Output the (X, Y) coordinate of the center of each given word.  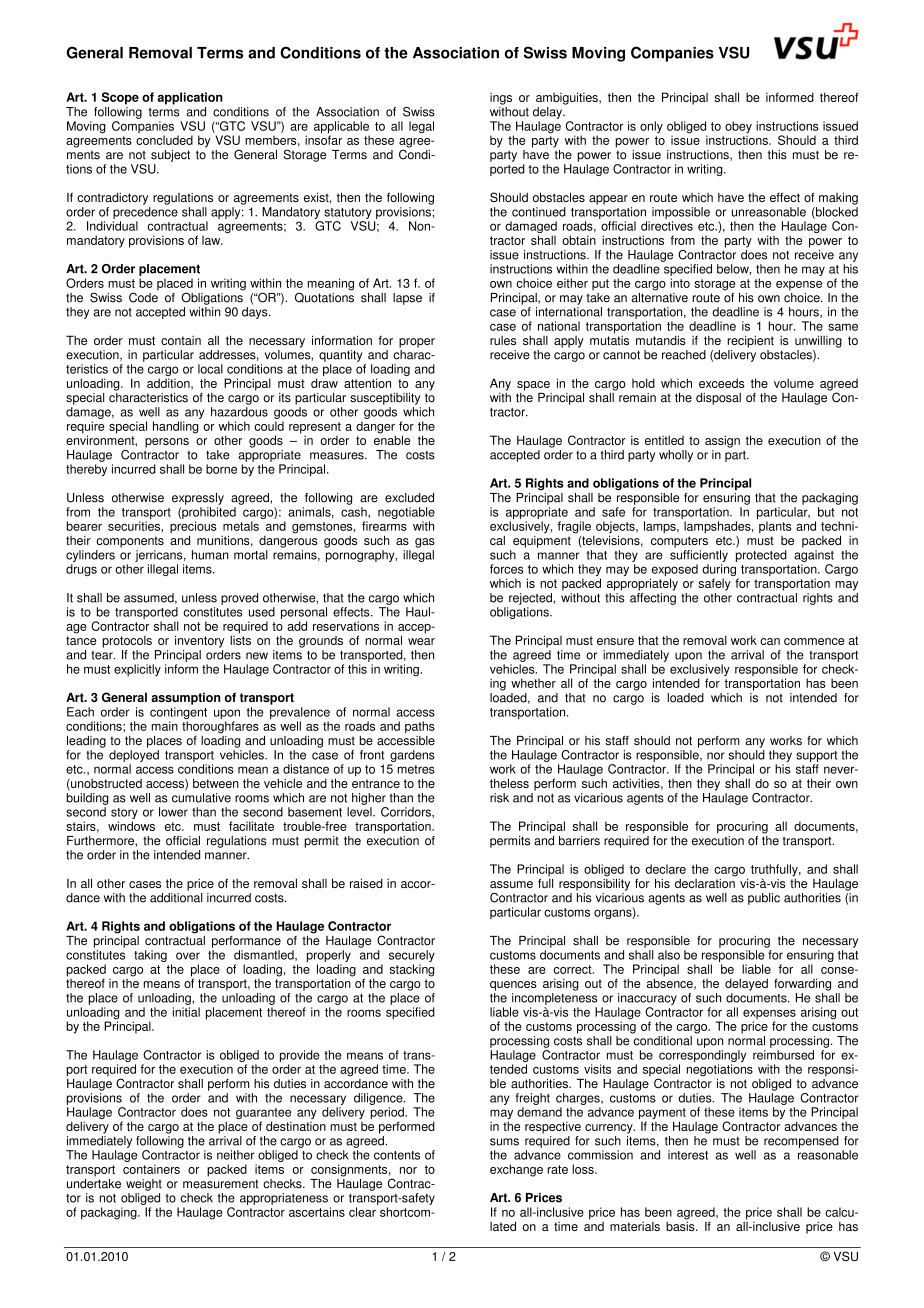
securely (412, 956)
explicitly (137, 670)
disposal (718, 399)
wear (421, 641)
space (533, 386)
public (764, 899)
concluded (164, 140)
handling (176, 427)
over (188, 956)
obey (738, 128)
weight (144, 1185)
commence (814, 641)
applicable (342, 128)
